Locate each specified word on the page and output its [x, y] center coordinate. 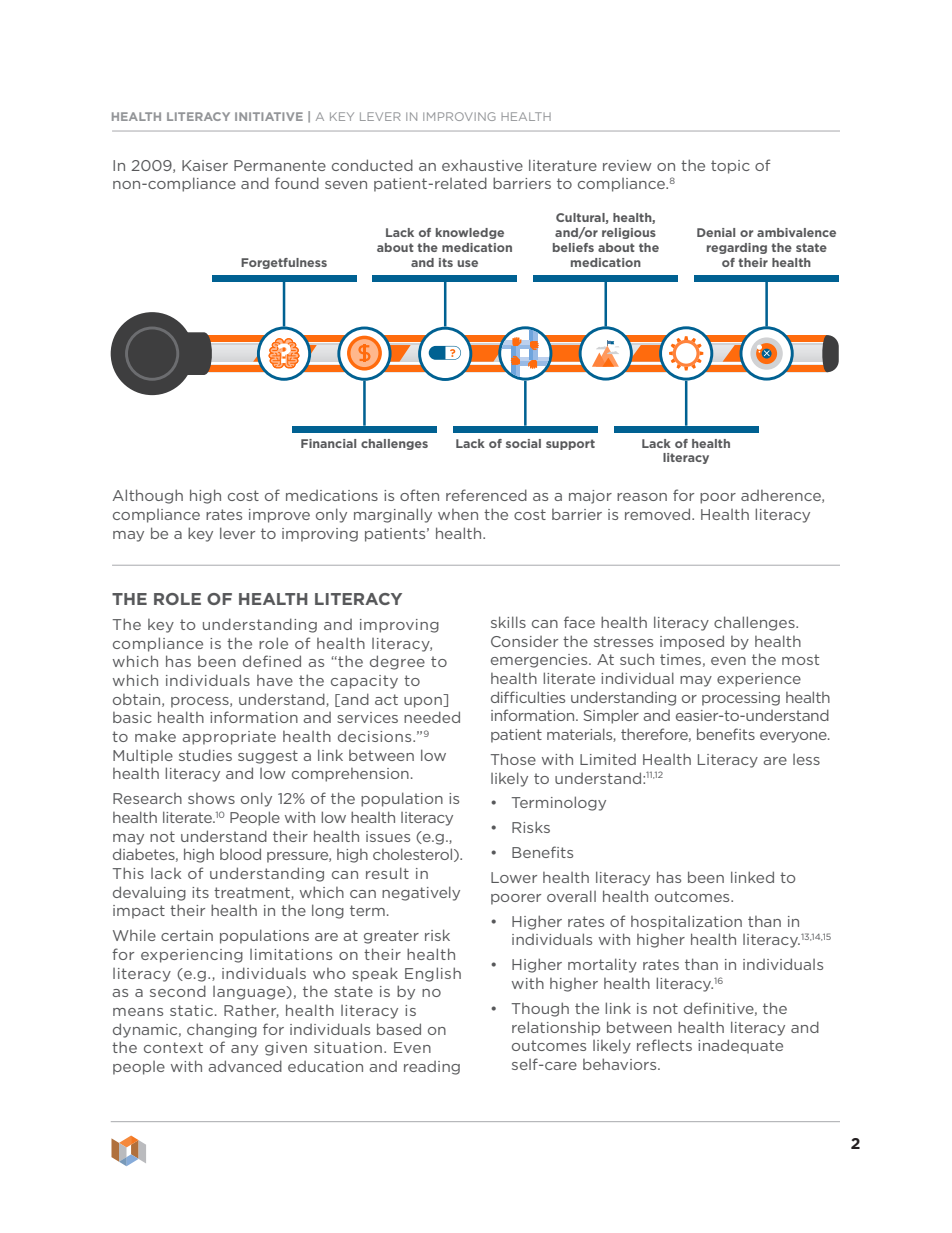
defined [272, 661]
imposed [692, 642]
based [399, 1029]
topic [730, 167]
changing [222, 1030]
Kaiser [205, 165]
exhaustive [482, 165]
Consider [524, 641]
